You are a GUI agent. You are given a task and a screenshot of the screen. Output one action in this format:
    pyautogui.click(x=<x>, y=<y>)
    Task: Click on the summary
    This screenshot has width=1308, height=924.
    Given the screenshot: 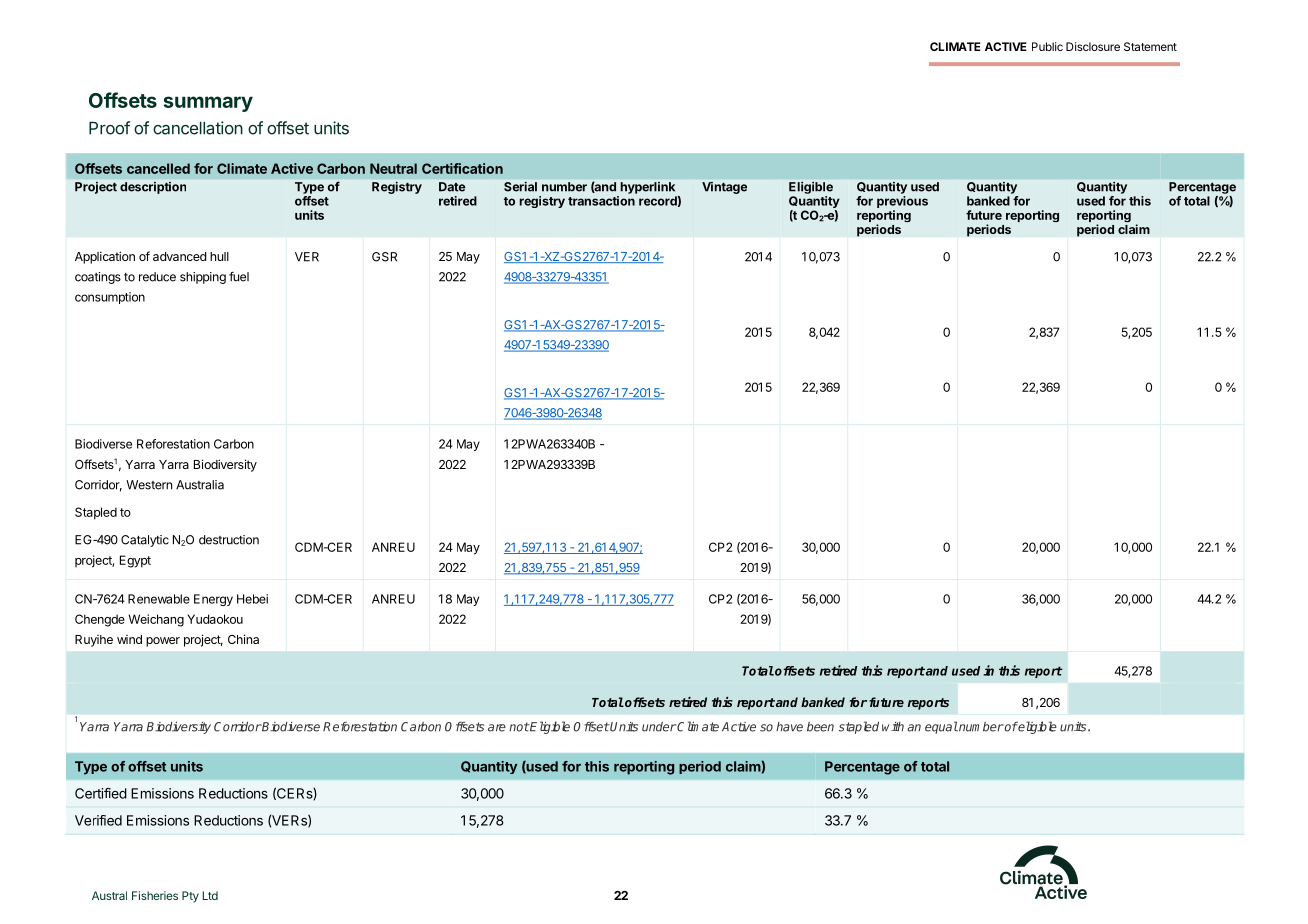 What is the action you would take?
    pyautogui.click(x=208, y=104)
